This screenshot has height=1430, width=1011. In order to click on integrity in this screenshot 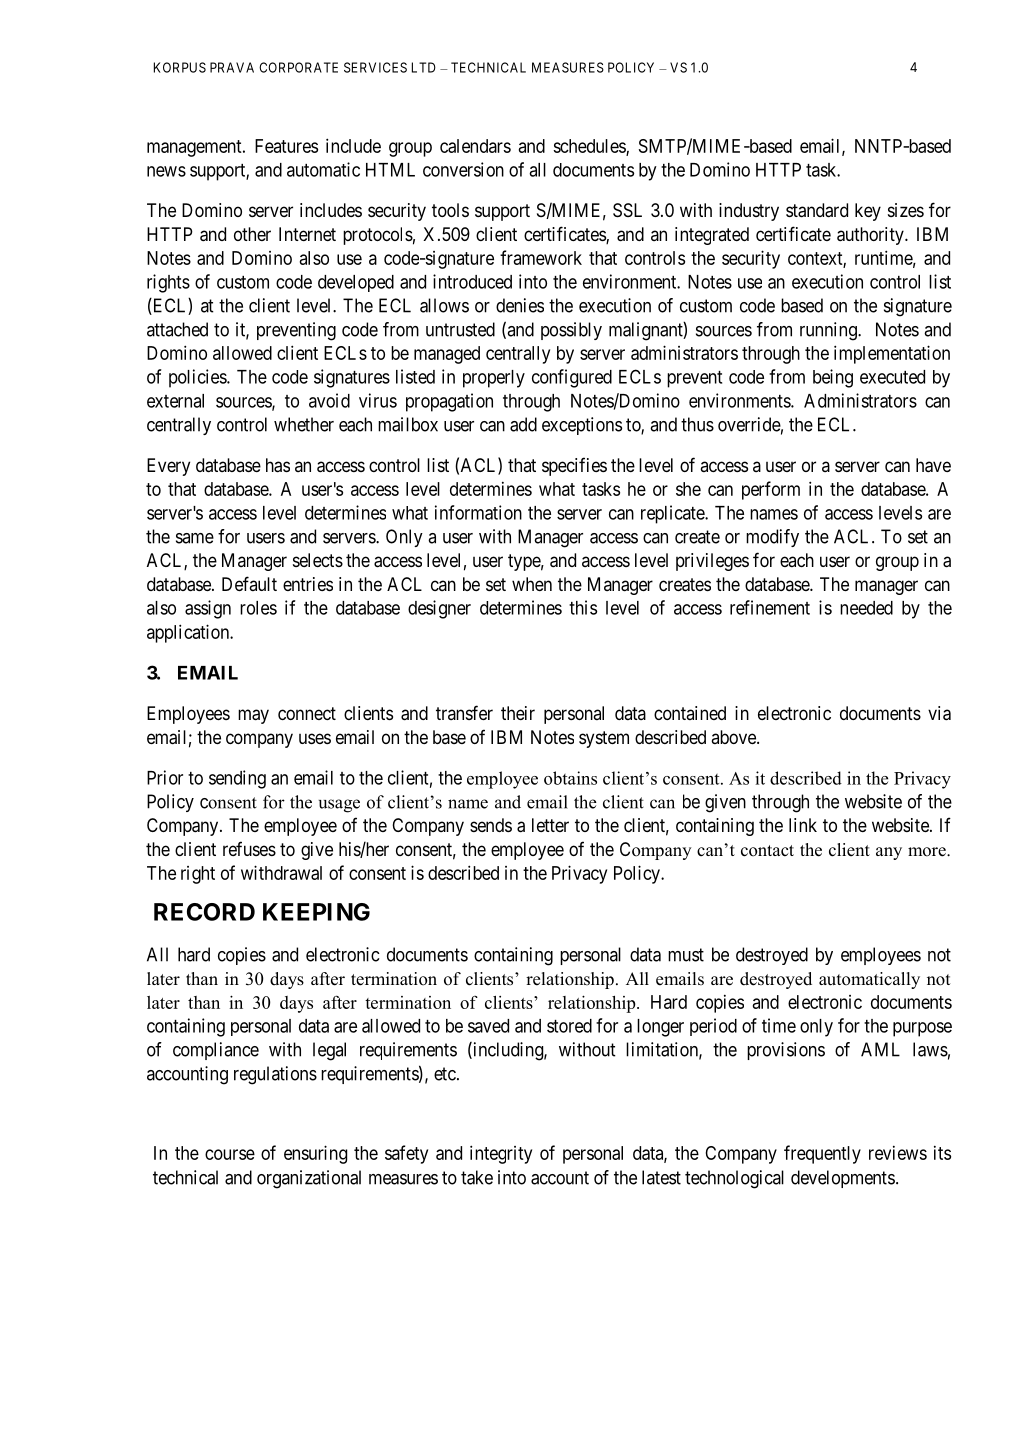, I will do `click(501, 1154)`.
